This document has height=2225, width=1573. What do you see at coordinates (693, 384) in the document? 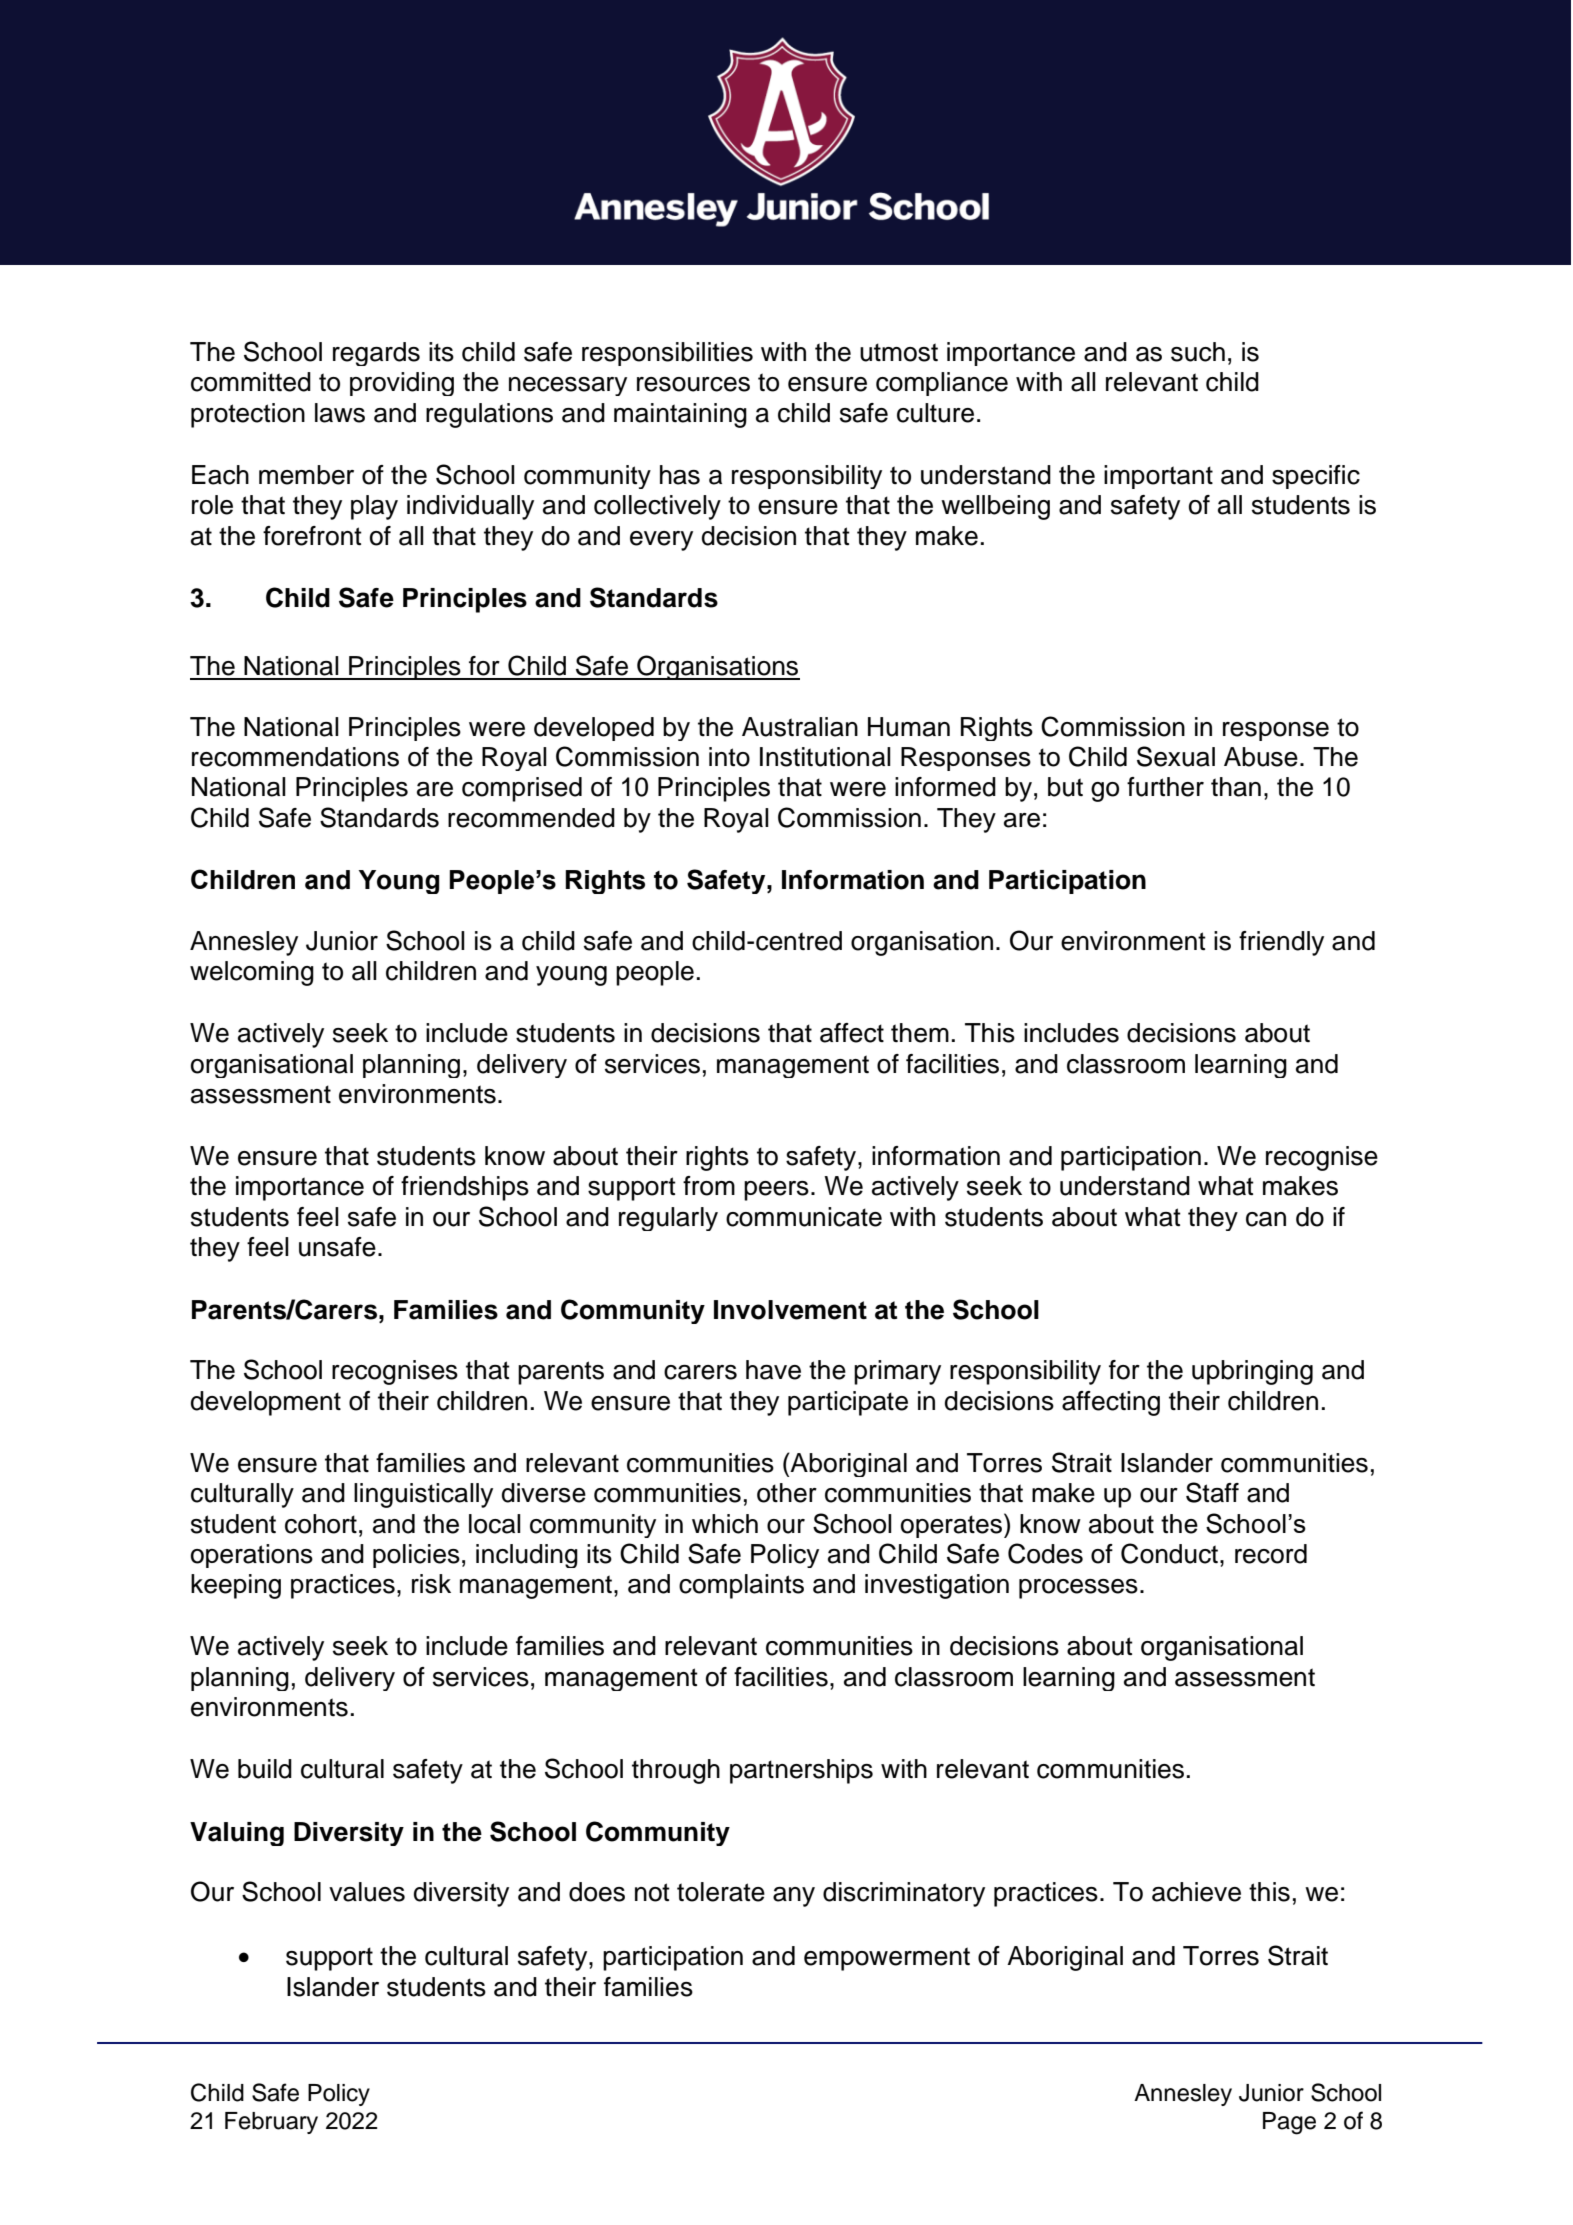
I see `resources` at bounding box center [693, 384].
